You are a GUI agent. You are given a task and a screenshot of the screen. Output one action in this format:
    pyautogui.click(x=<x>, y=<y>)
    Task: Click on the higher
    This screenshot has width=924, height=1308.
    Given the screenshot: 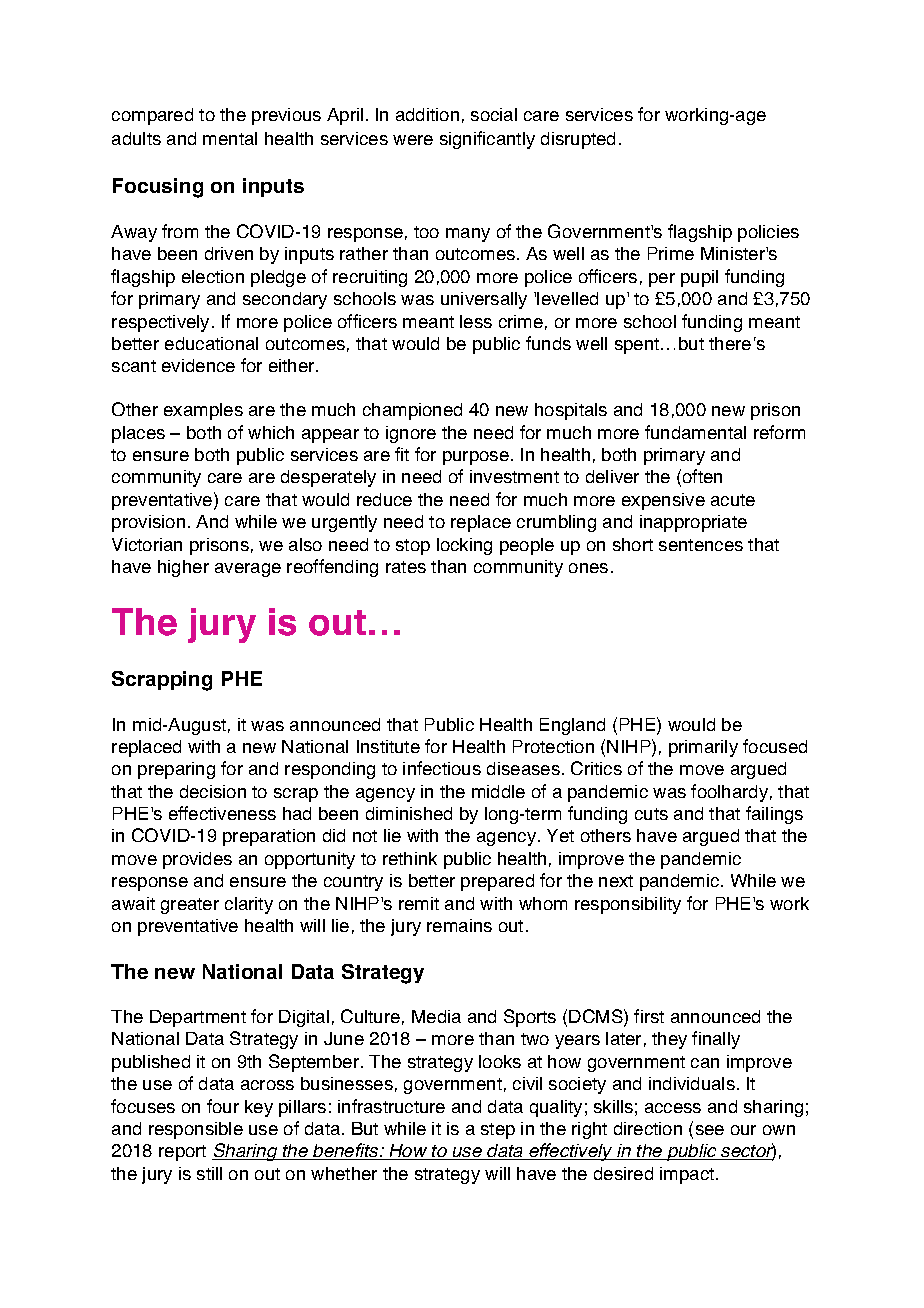 What is the action you would take?
    pyautogui.click(x=183, y=568)
